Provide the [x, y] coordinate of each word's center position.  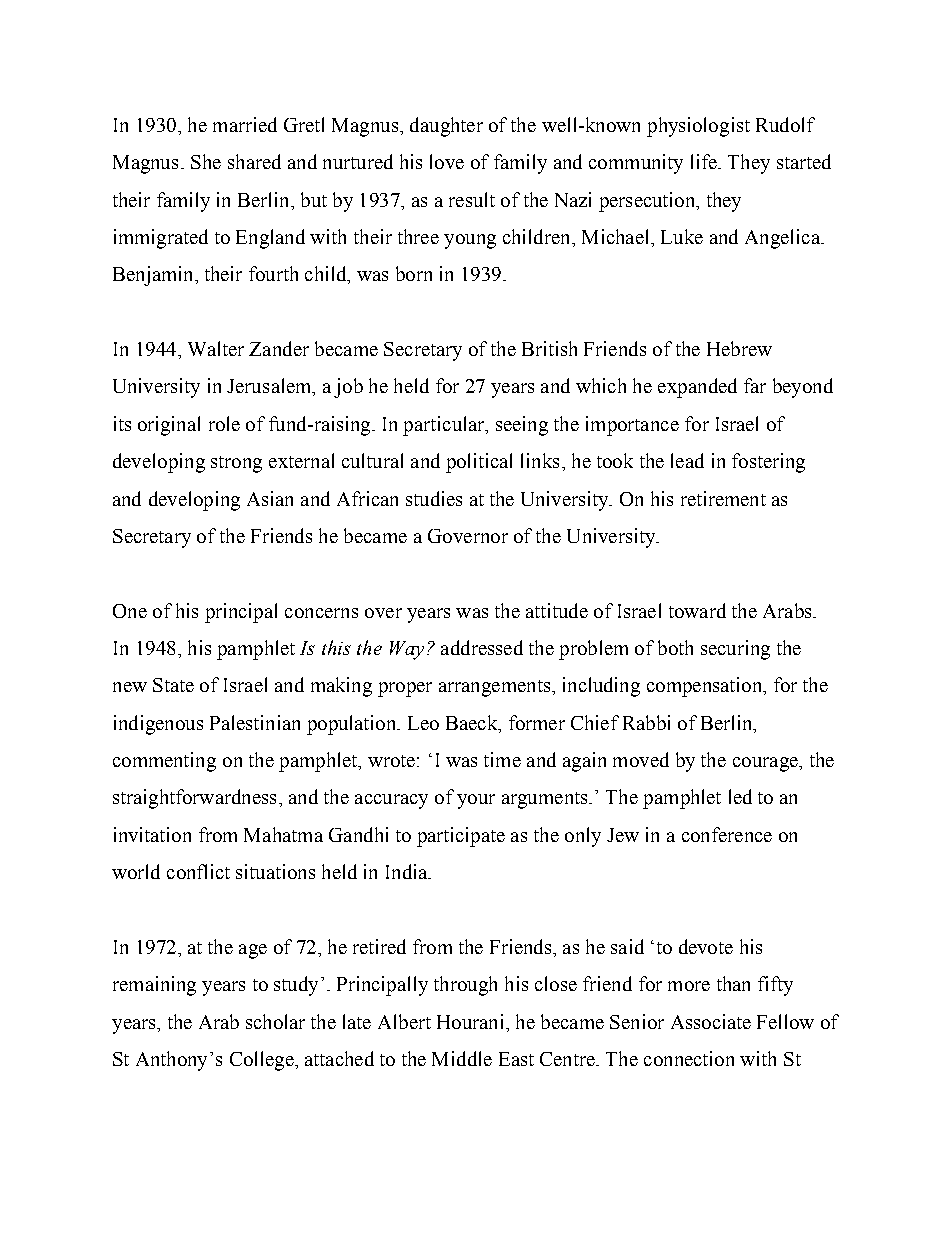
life [705, 161]
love [447, 161]
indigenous [158, 725]
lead [687, 460]
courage [766, 764]
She [206, 161]
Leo [423, 723]
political [479, 463]
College [263, 1061]
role [224, 423]
